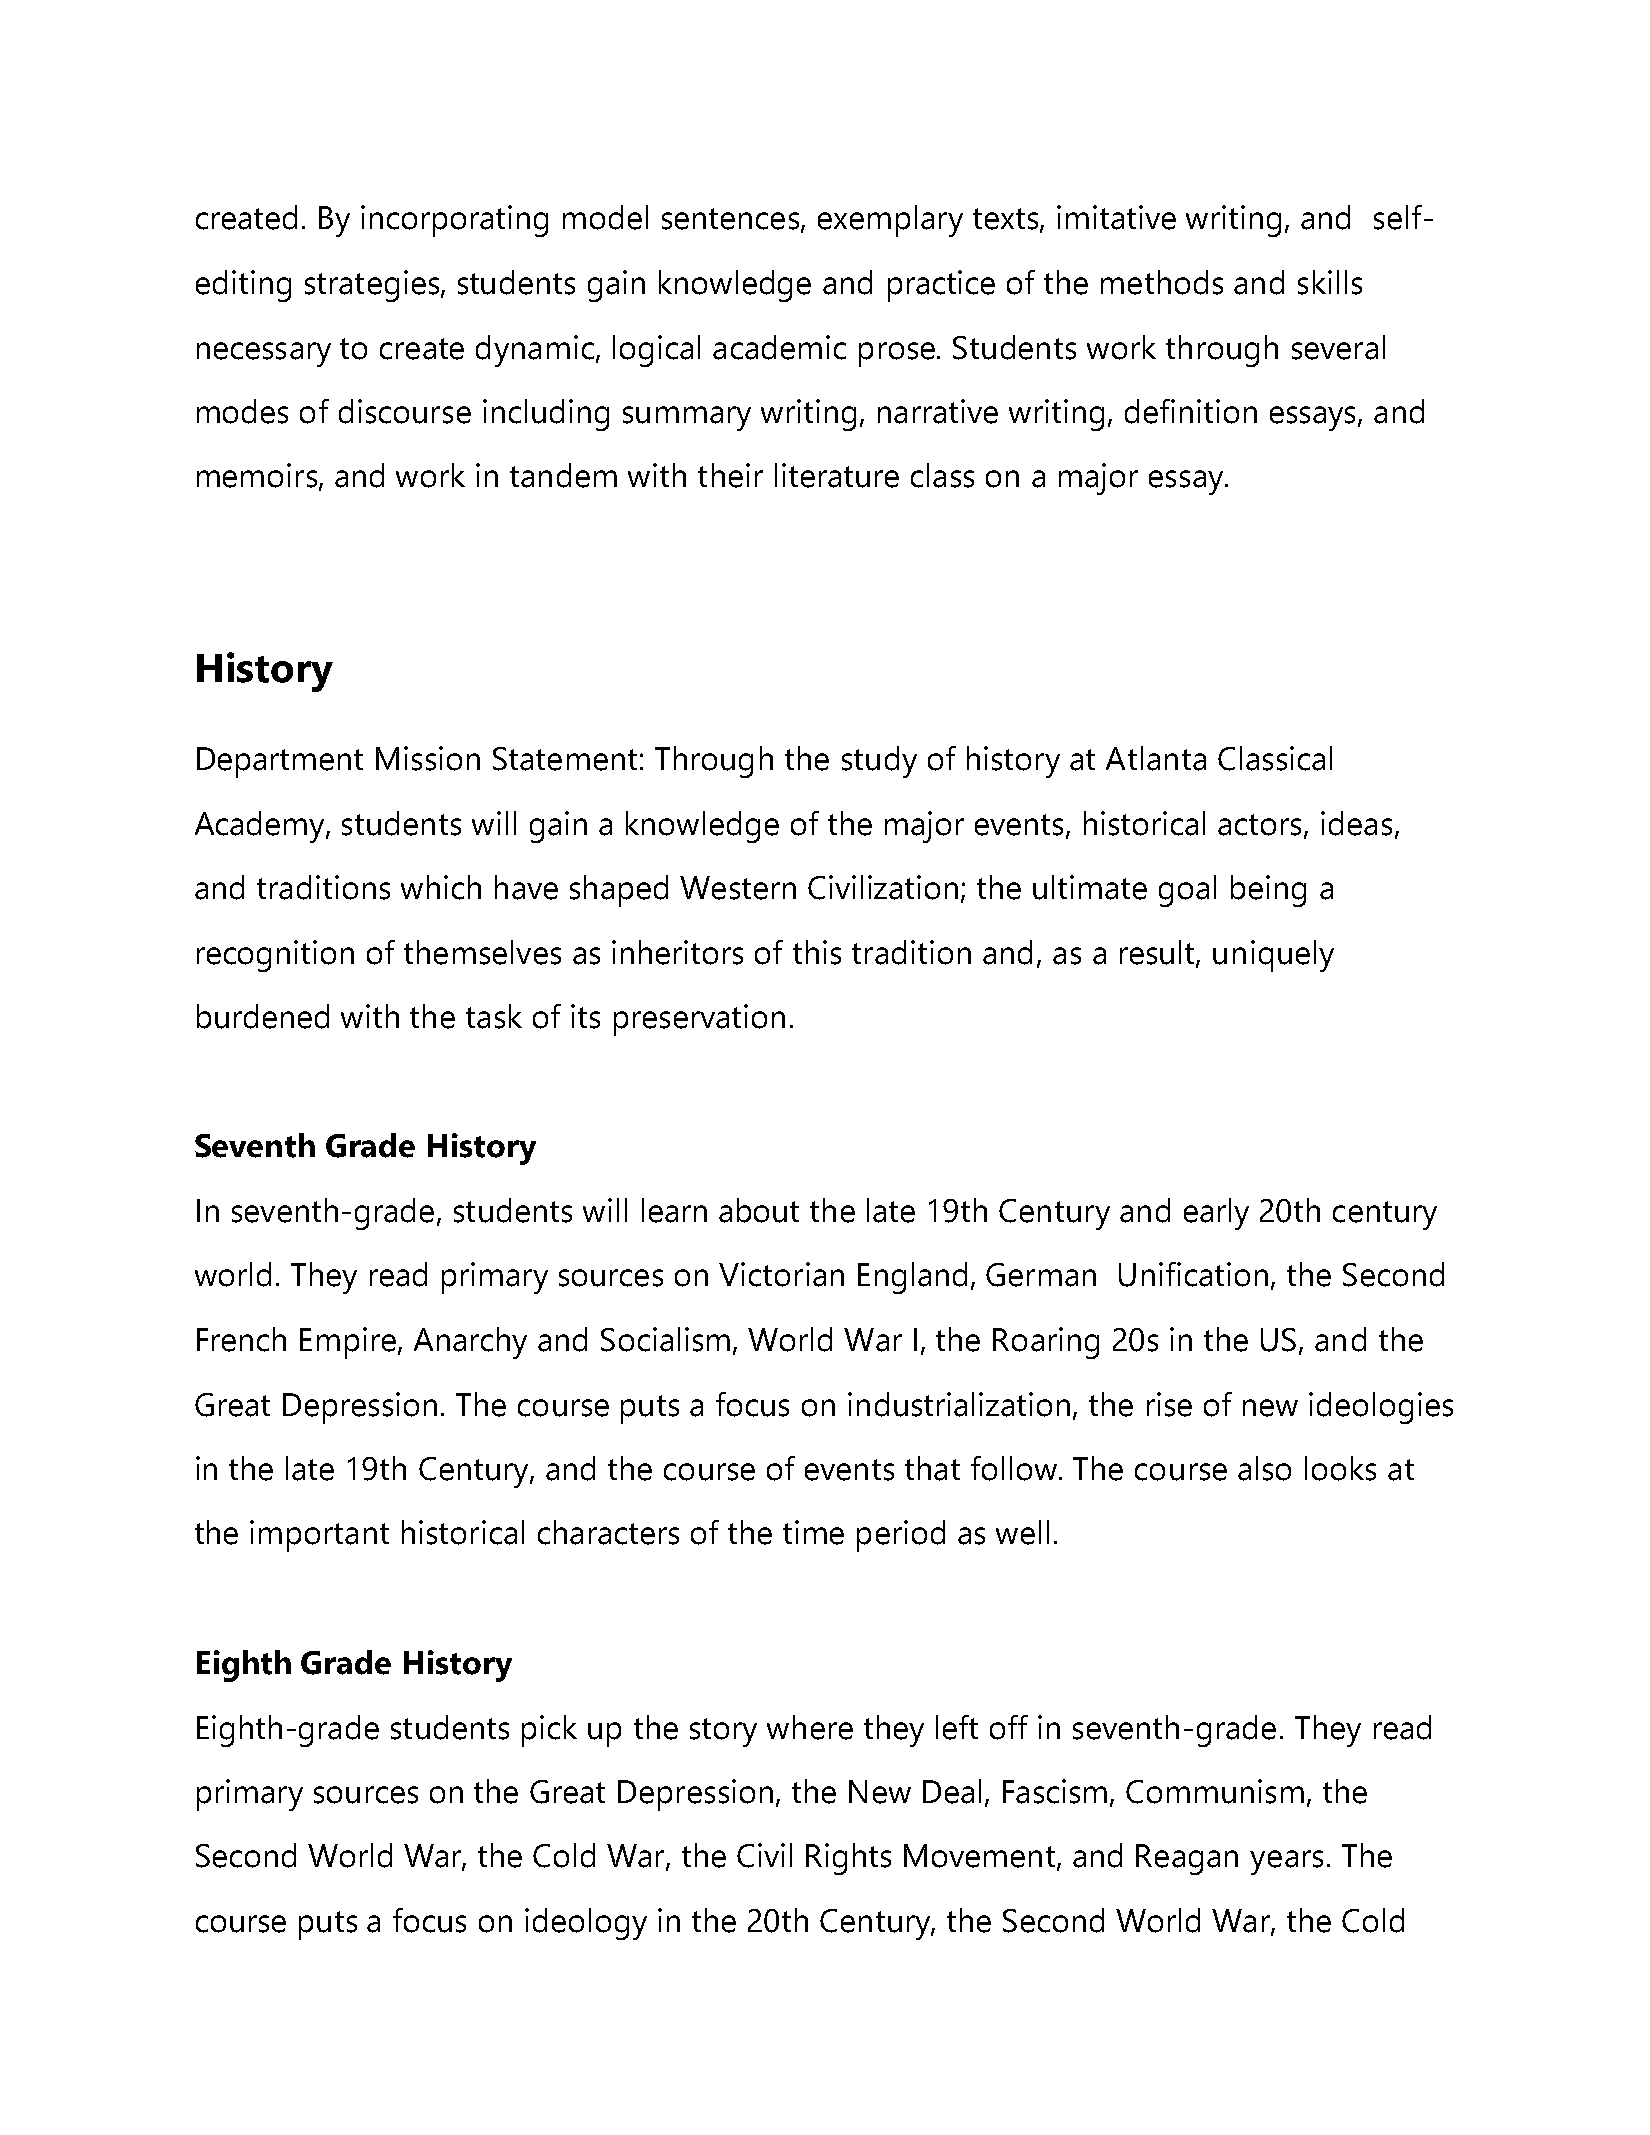 Image resolution: width=1650 pixels, height=2135 pixels. What do you see at coordinates (890, 221) in the image?
I see `exemplary` at bounding box center [890, 221].
